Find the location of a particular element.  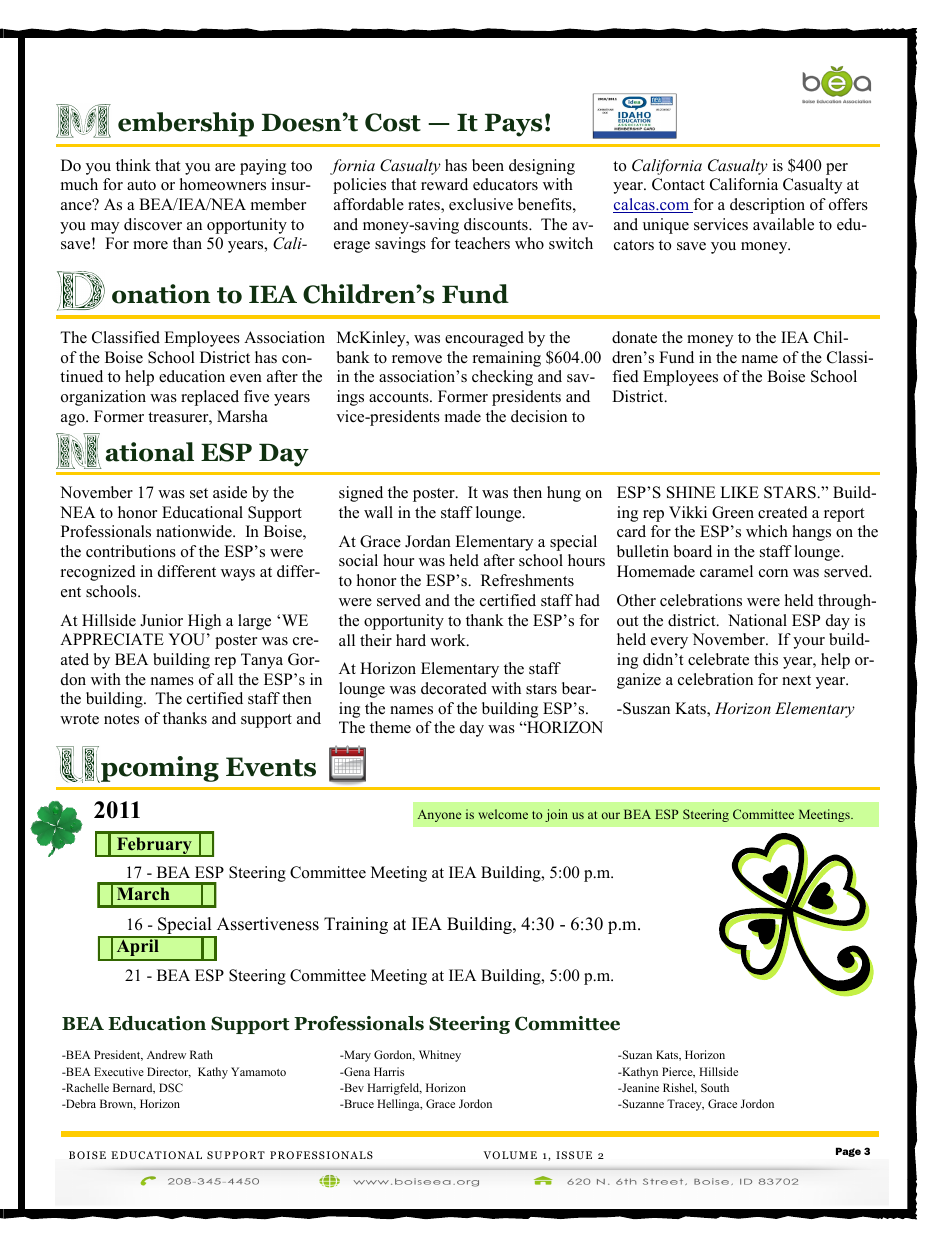

join is located at coordinates (556, 815).
